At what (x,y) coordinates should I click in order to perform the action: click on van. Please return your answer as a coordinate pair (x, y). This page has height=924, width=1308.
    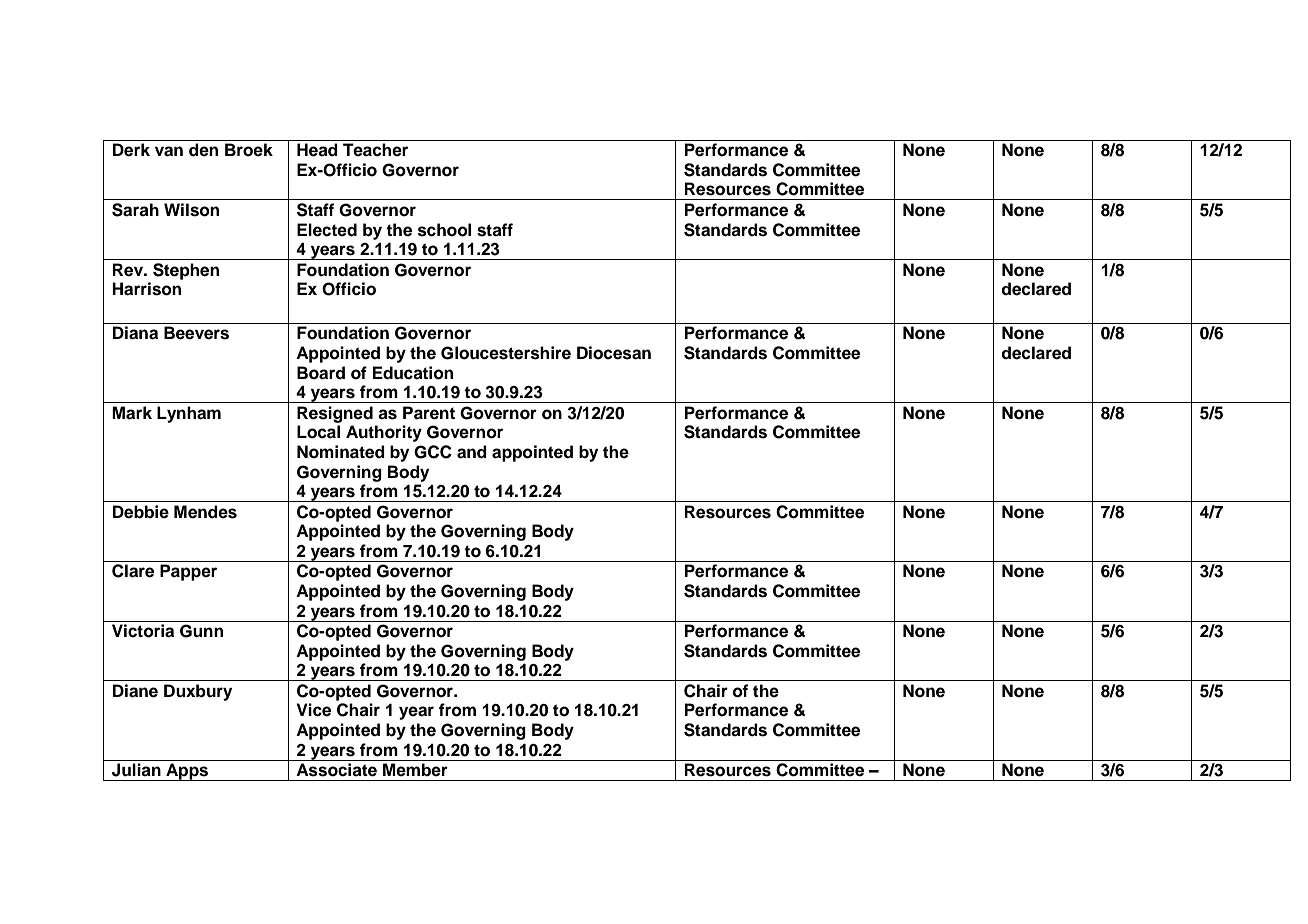
    Looking at the image, I should click on (169, 151).
